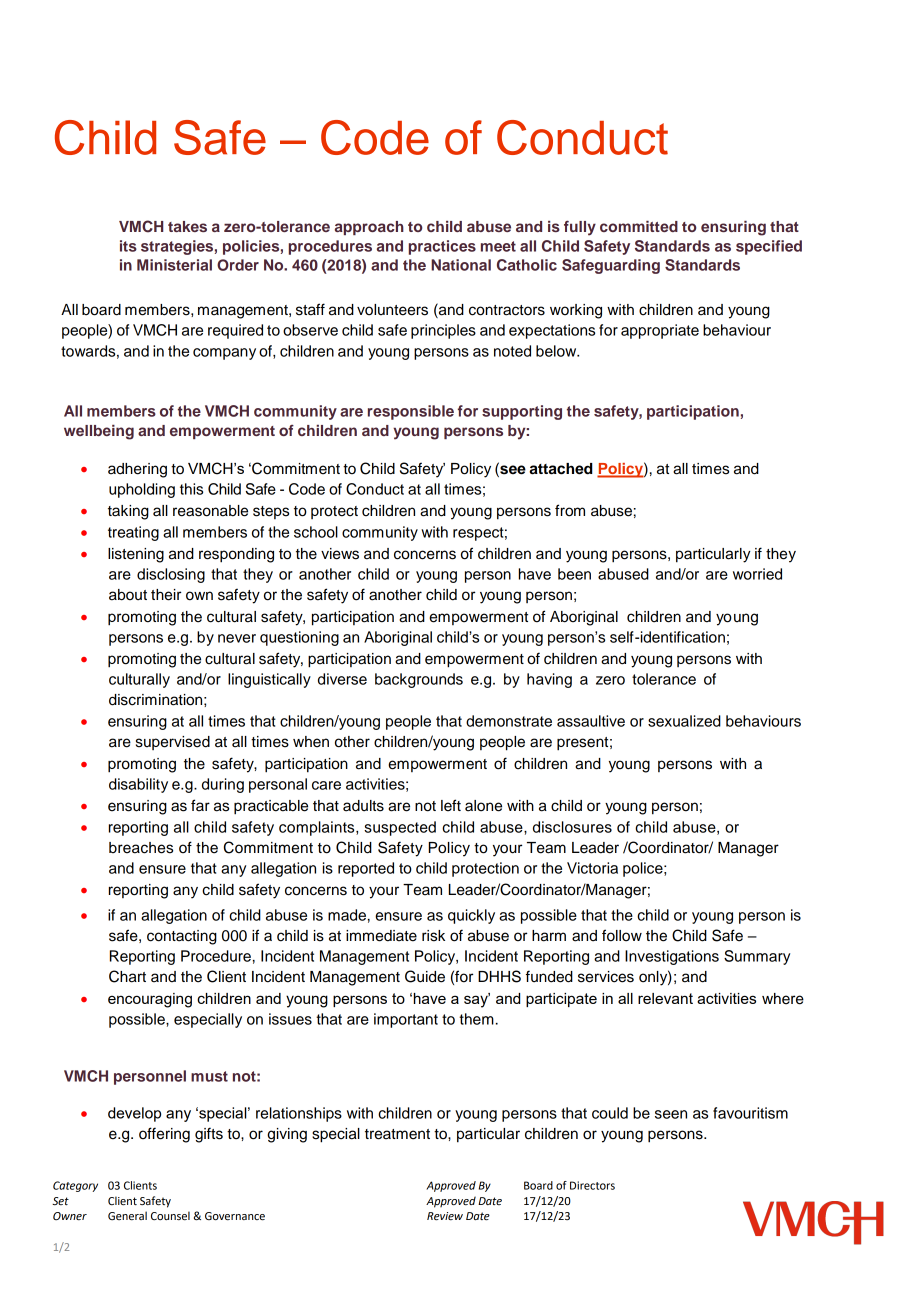  Describe the element at coordinates (366, 869) in the image. I see `reported` at that location.
